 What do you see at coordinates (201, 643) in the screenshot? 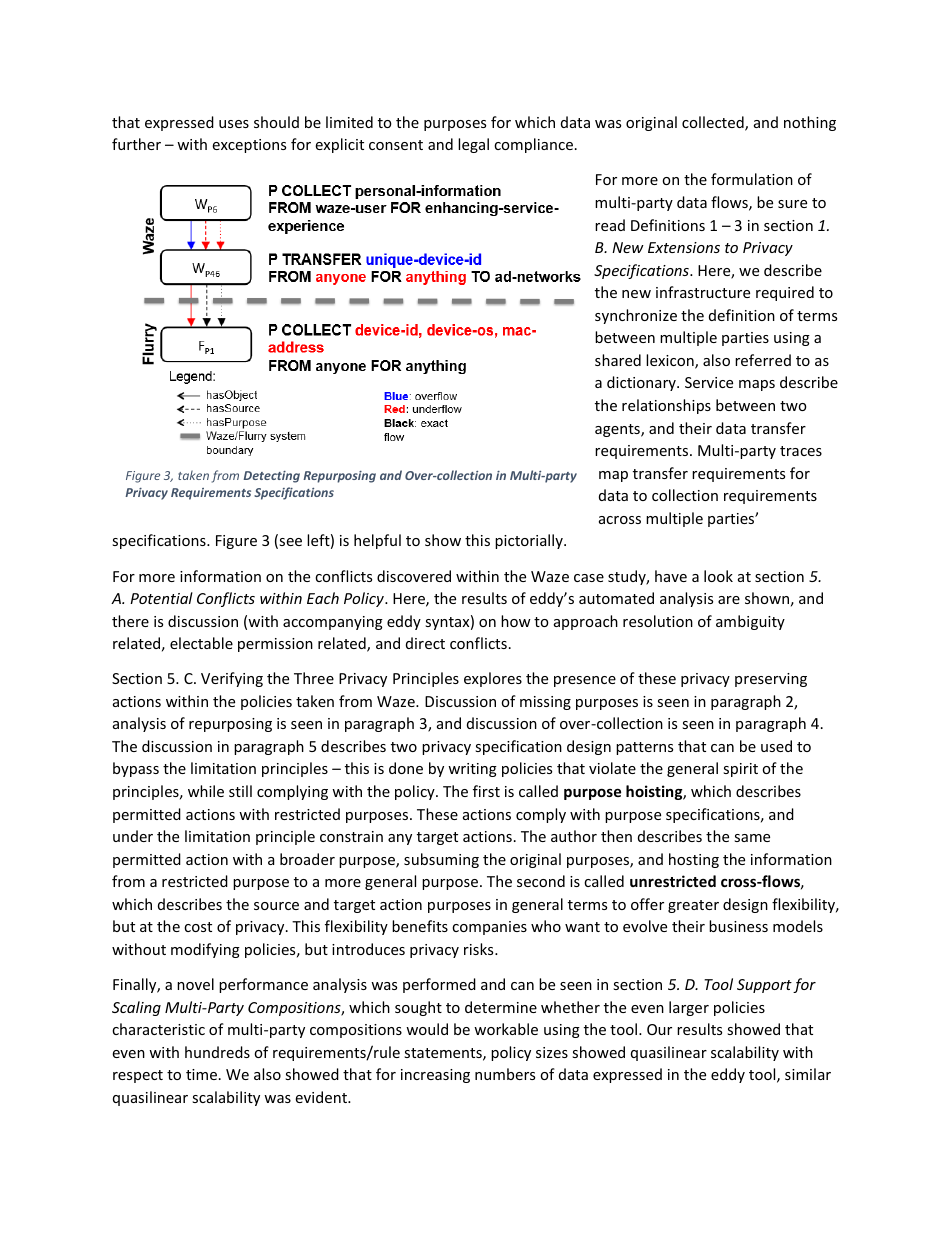
I see `electable` at bounding box center [201, 643].
